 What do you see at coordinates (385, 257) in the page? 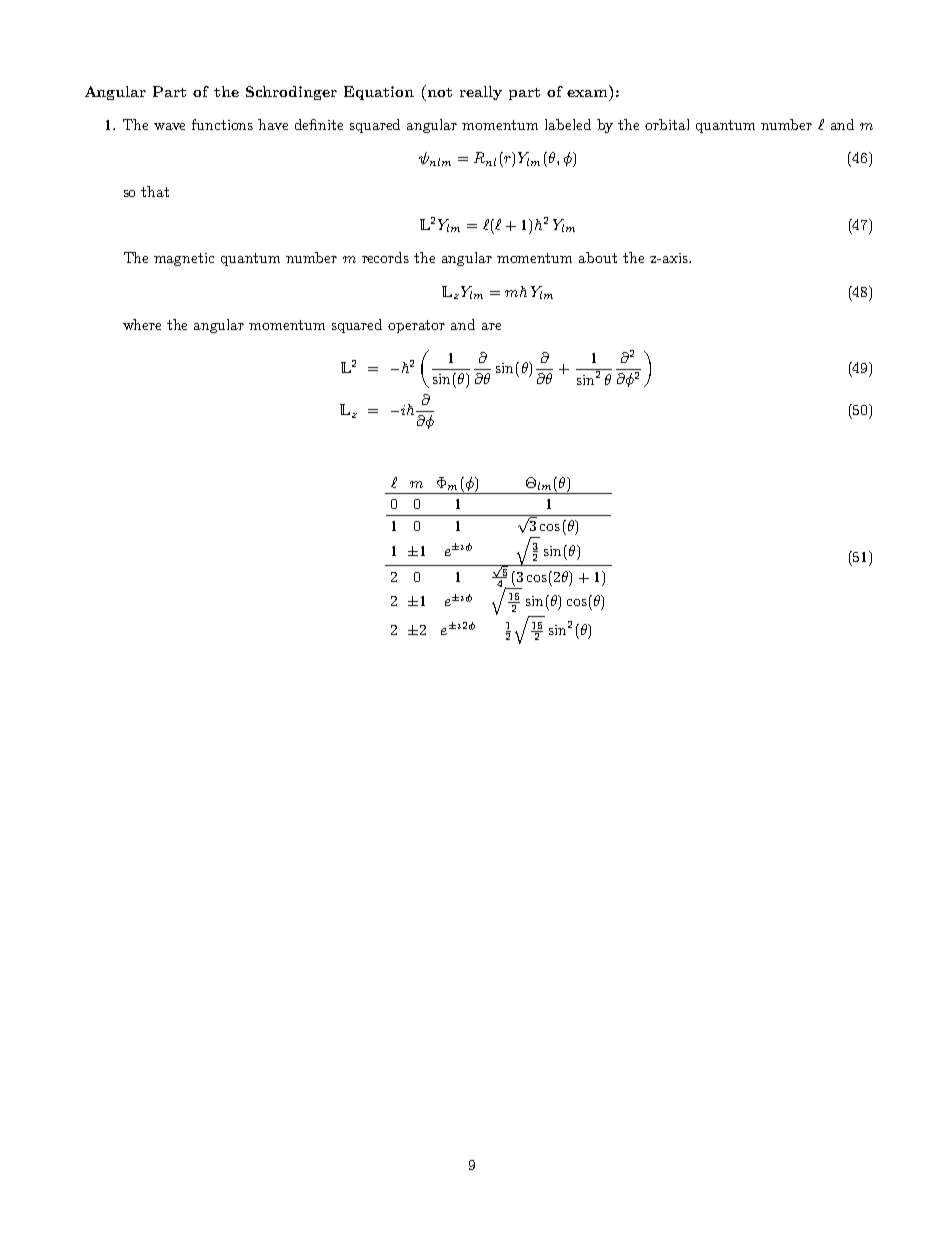
I see `records` at bounding box center [385, 257].
